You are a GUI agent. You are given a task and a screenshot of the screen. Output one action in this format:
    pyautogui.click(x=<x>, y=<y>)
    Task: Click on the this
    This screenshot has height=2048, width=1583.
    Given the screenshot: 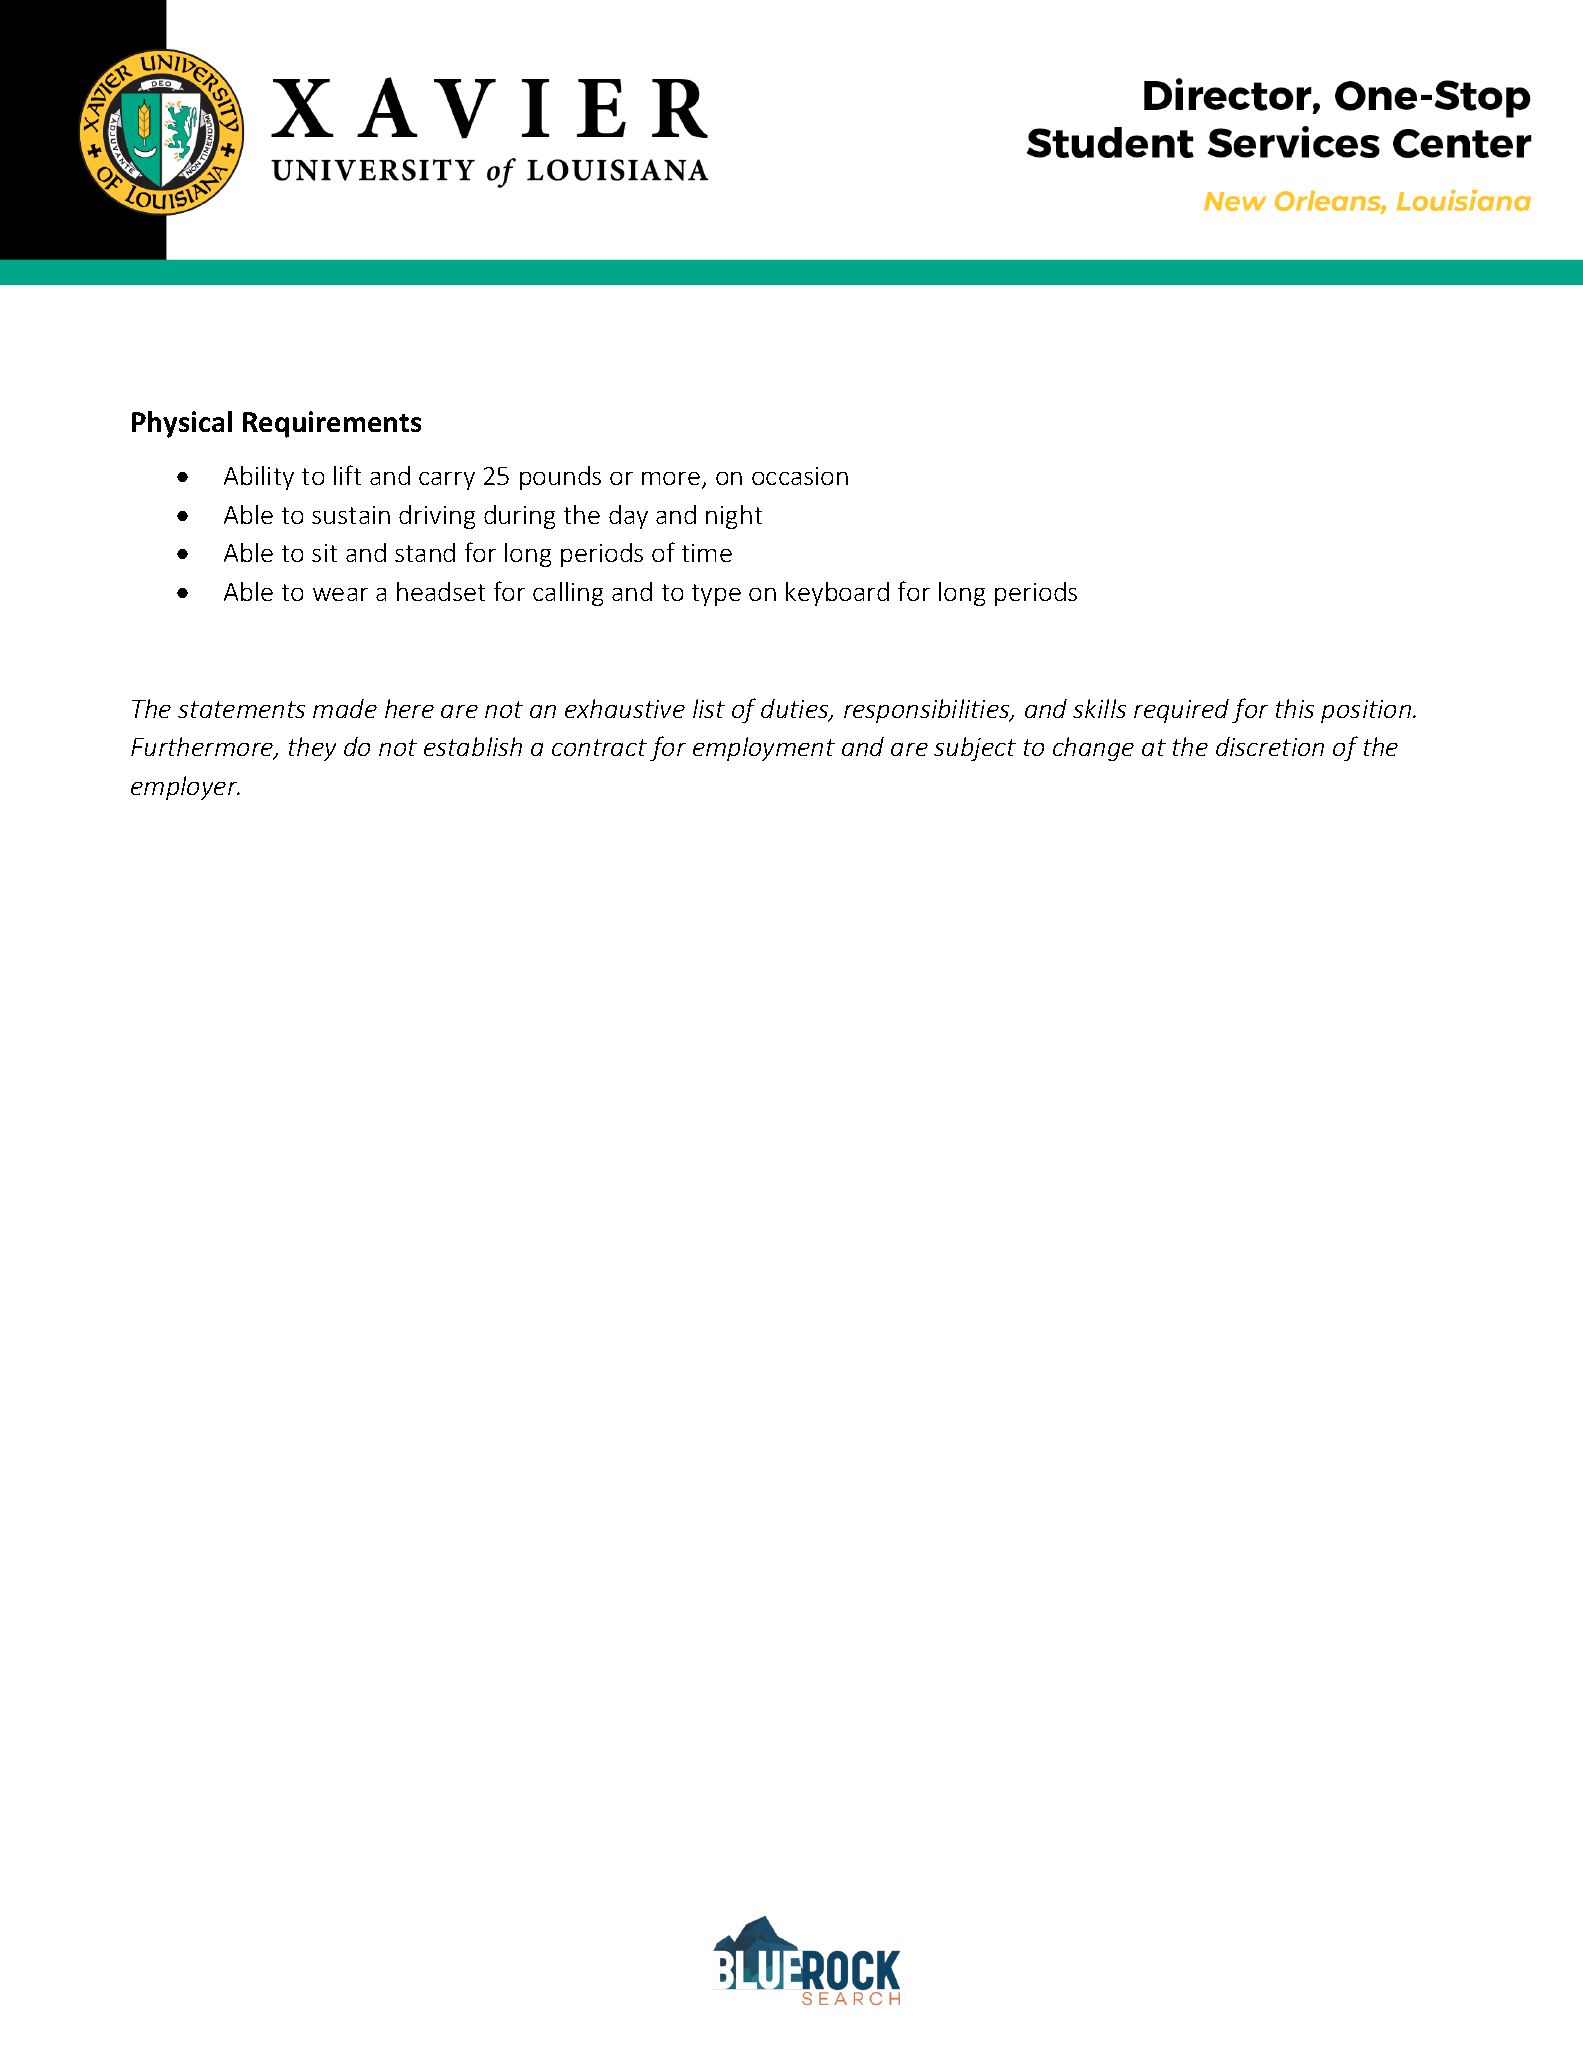 What is the action you would take?
    pyautogui.click(x=1295, y=708)
